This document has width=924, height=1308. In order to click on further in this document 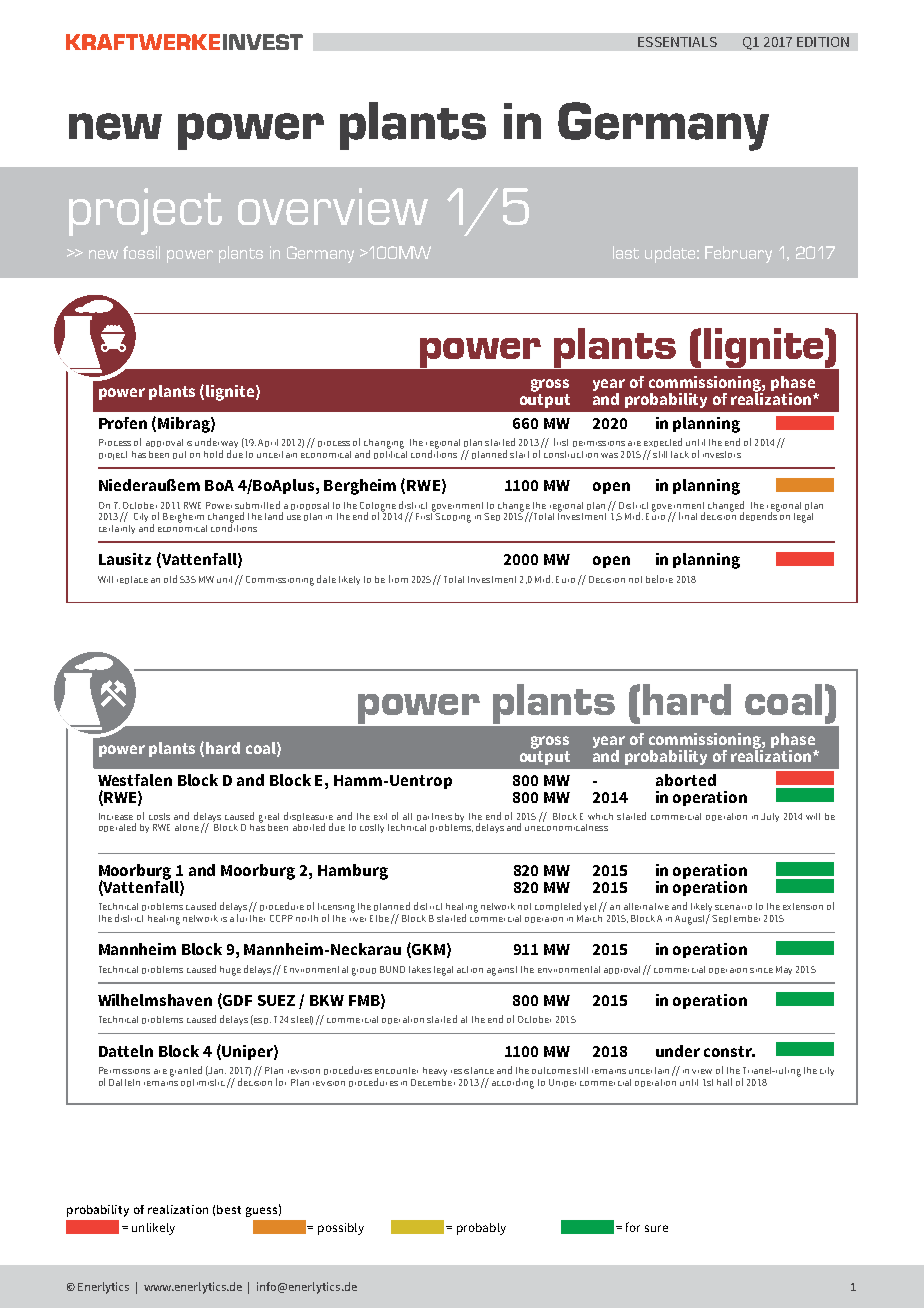, I will do `click(251, 918)`.
